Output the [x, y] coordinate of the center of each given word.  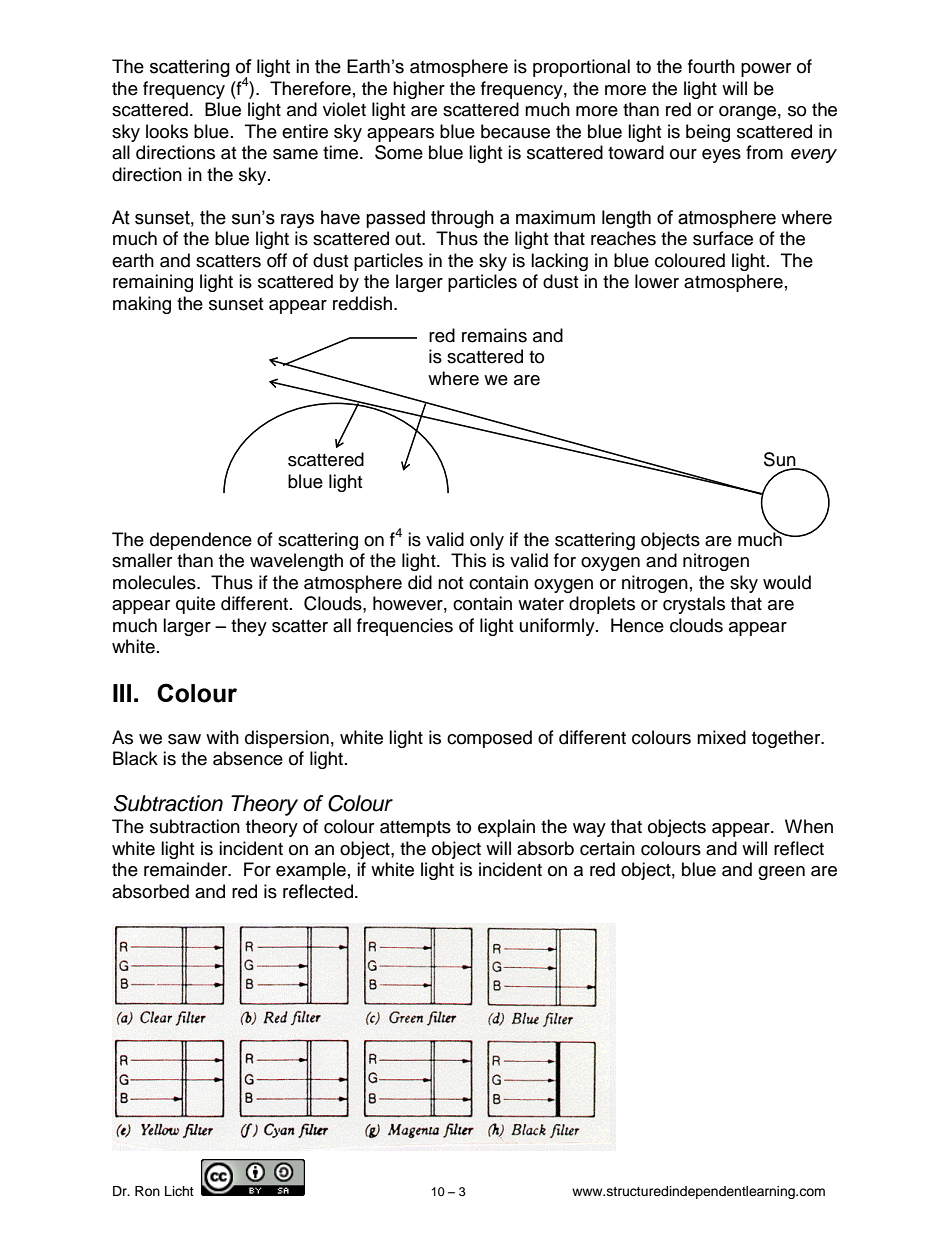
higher [419, 90]
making [142, 305]
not [450, 583]
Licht [179, 1191]
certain [607, 848]
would [787, 582]
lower [657, 281]
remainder [187, 869]
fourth [711, 66]
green [781, 873]
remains [494, 335]
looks [167, 131]
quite [195, 605]
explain [506, 828]
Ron [147, 1191]
